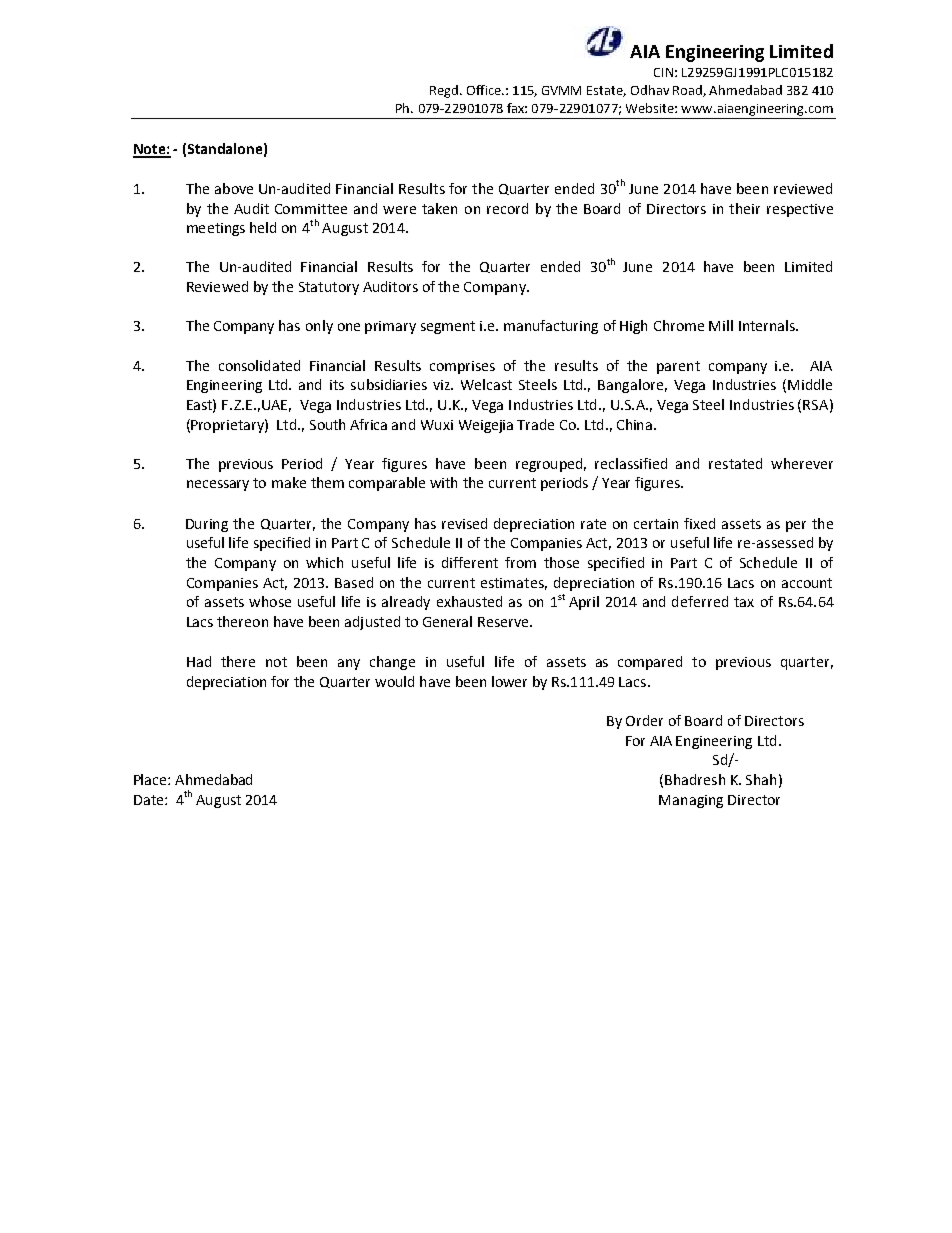  I want to click on Office, so click(485, 90).
